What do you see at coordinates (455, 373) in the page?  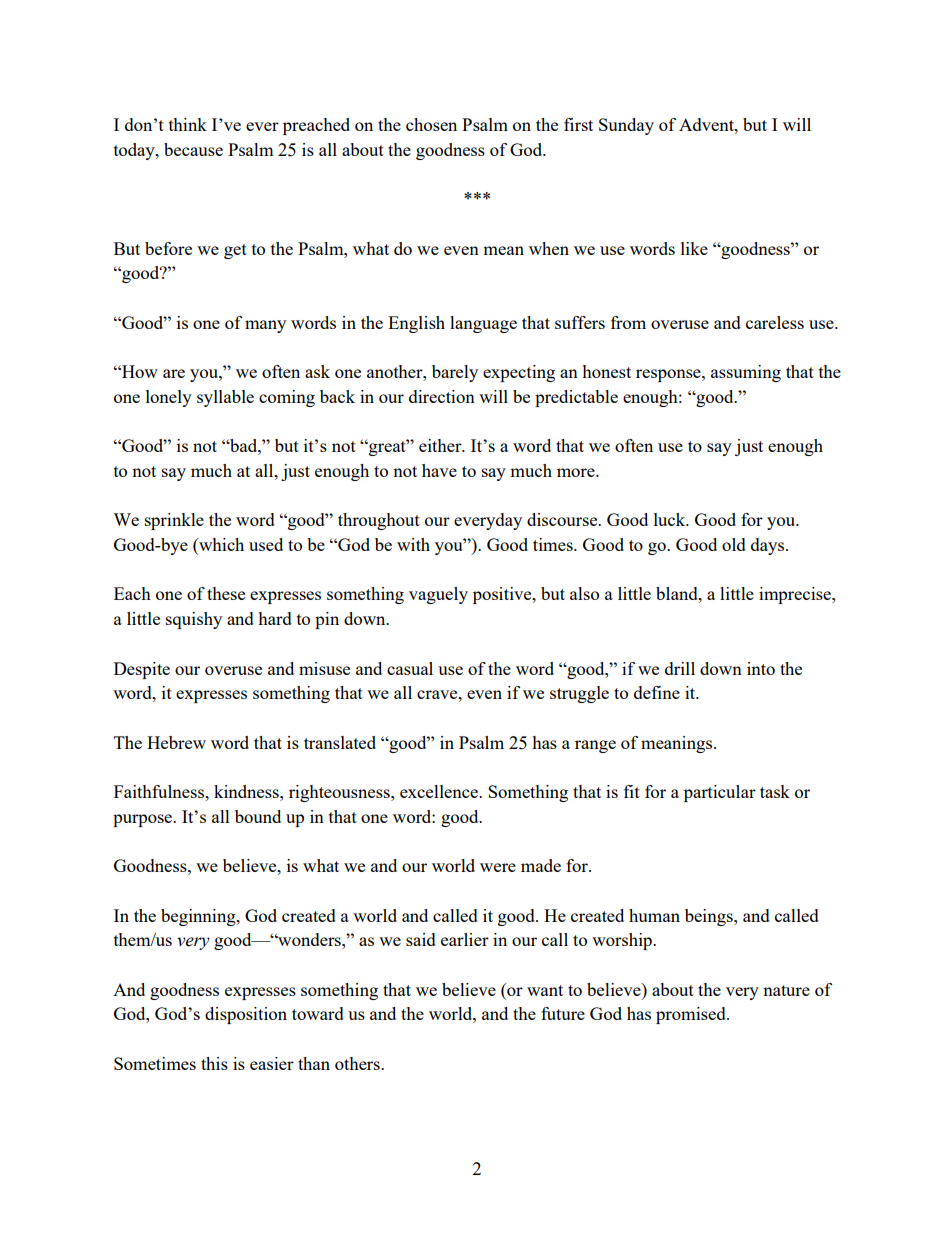 I see `barely` at bounding box center [455, 373].
